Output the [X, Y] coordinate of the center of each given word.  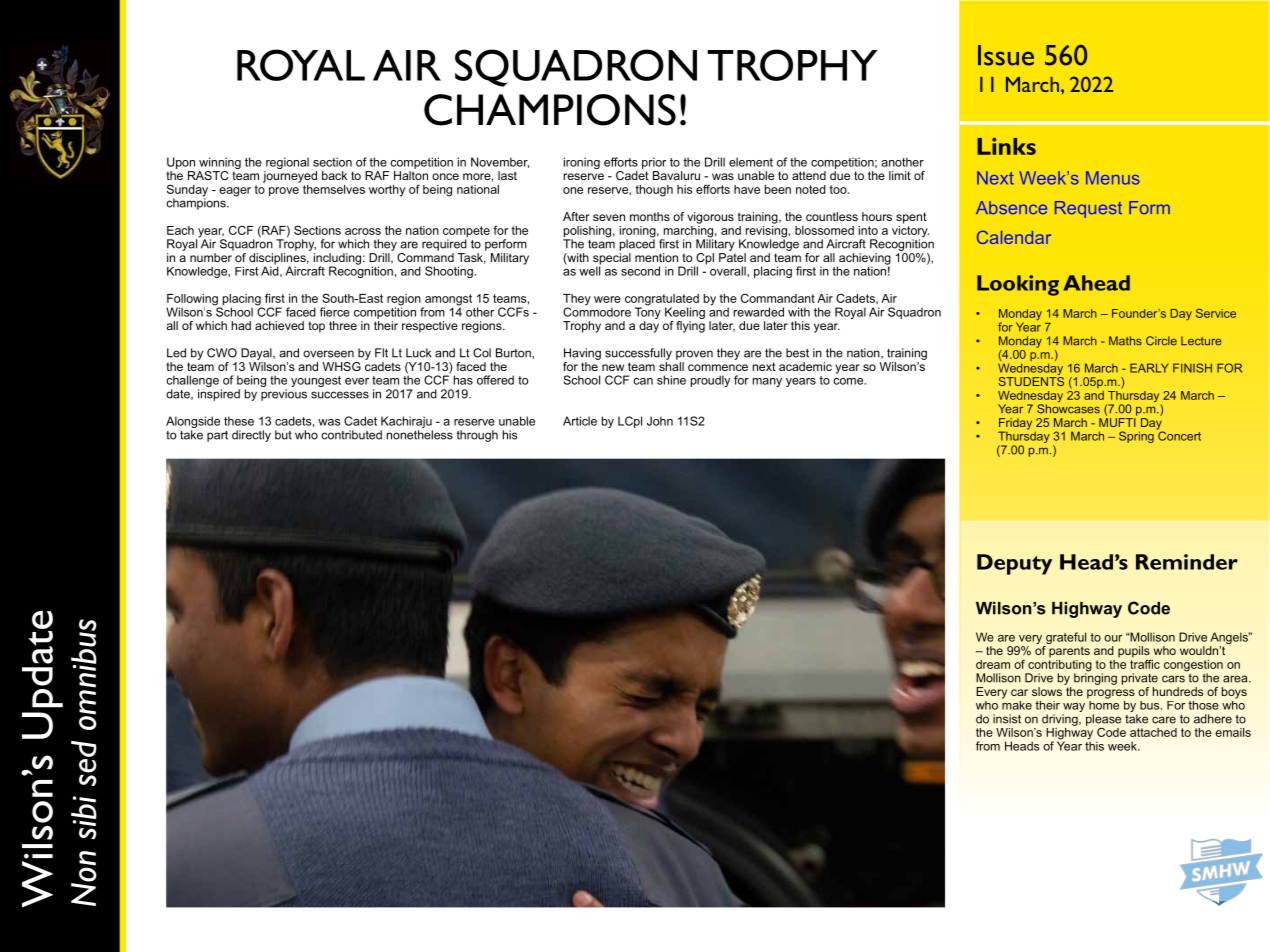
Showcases [1068, 408]
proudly [710, 381]
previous [284, 395]
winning [220, 164]
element [751, 162]
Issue [1006, 55]
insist [1007, 719]
